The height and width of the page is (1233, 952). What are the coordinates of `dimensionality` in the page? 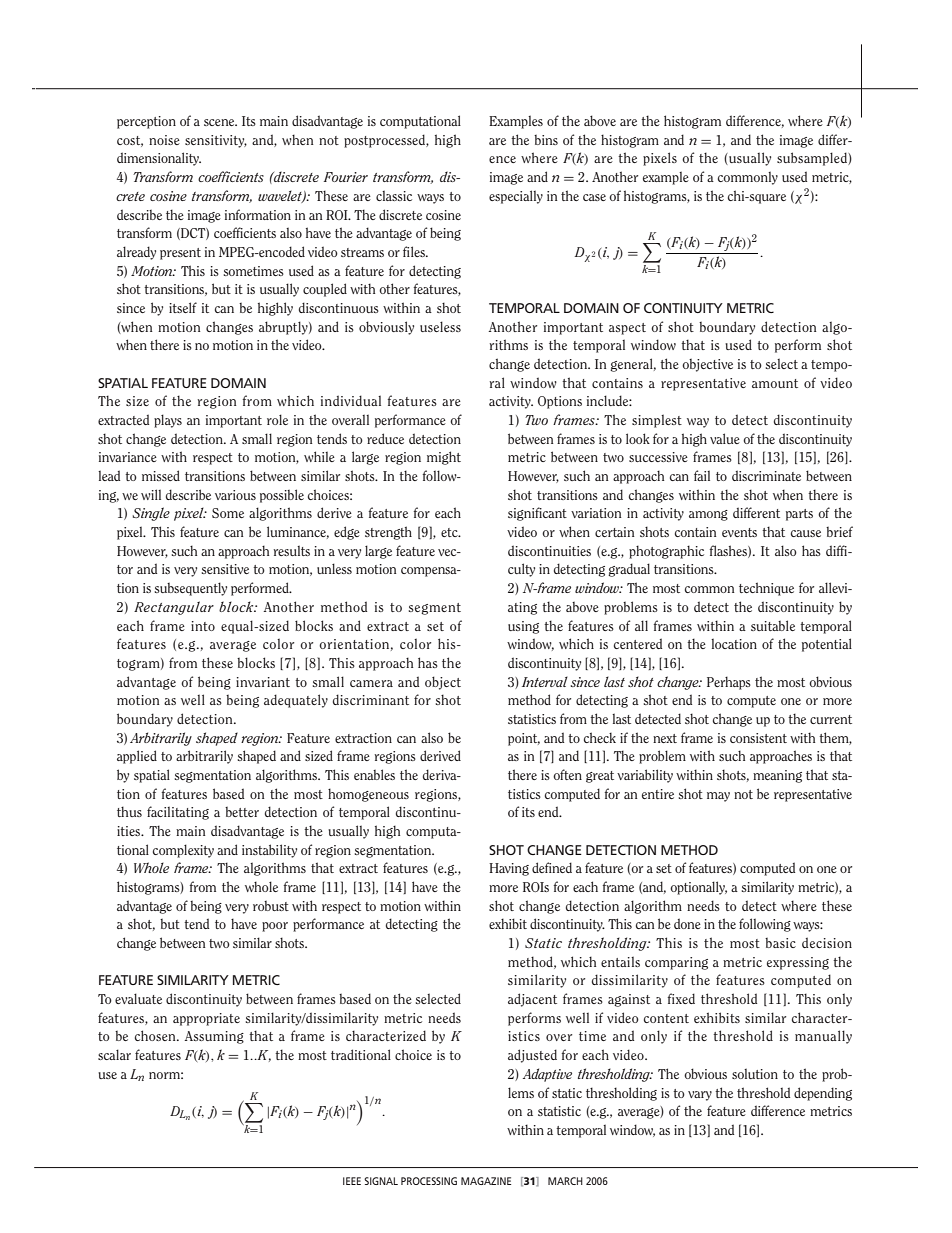 It's located at (159, 159).
